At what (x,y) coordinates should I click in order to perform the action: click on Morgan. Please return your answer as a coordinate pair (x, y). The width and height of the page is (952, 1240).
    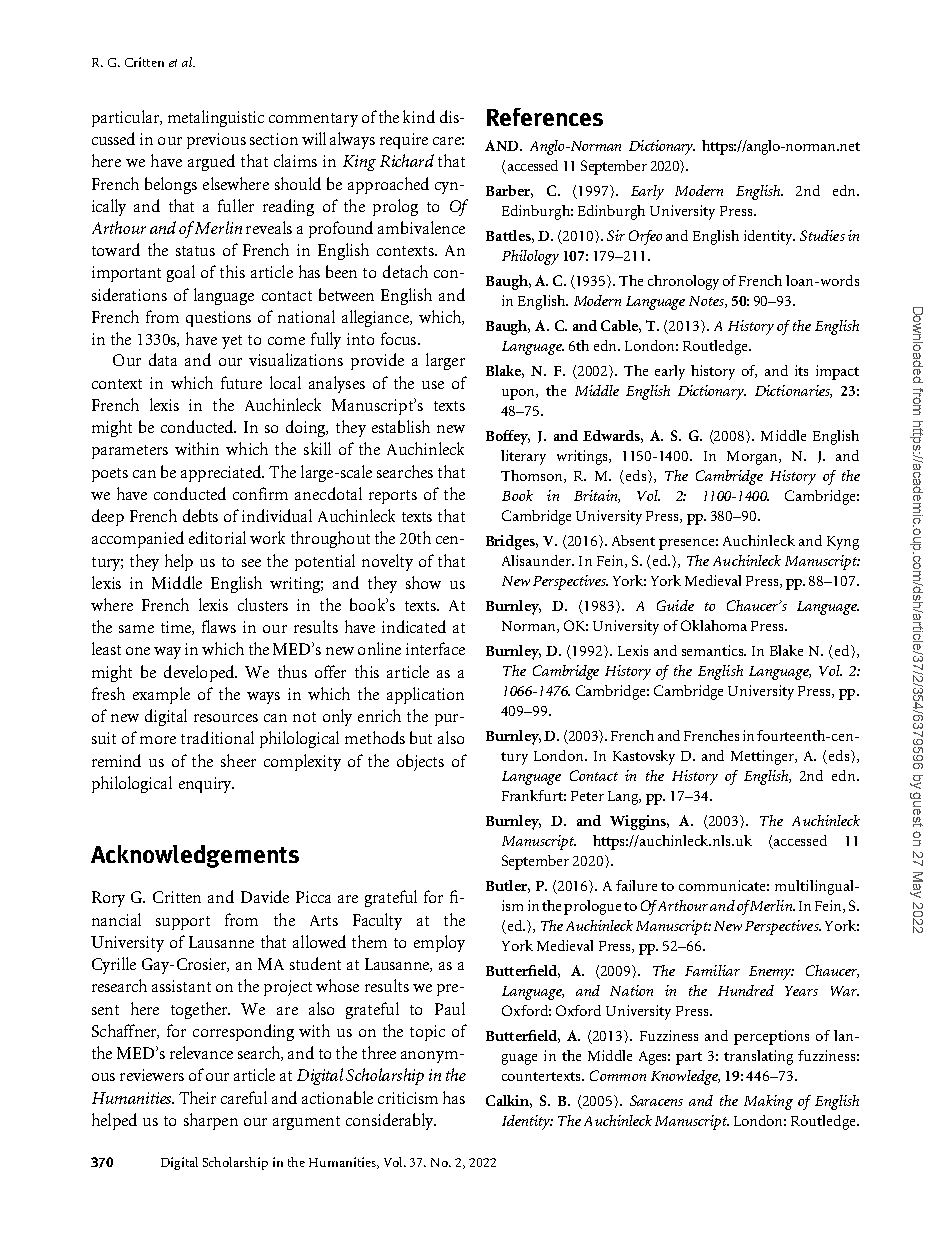
    Looking at the image, I should click on (753, 458).
